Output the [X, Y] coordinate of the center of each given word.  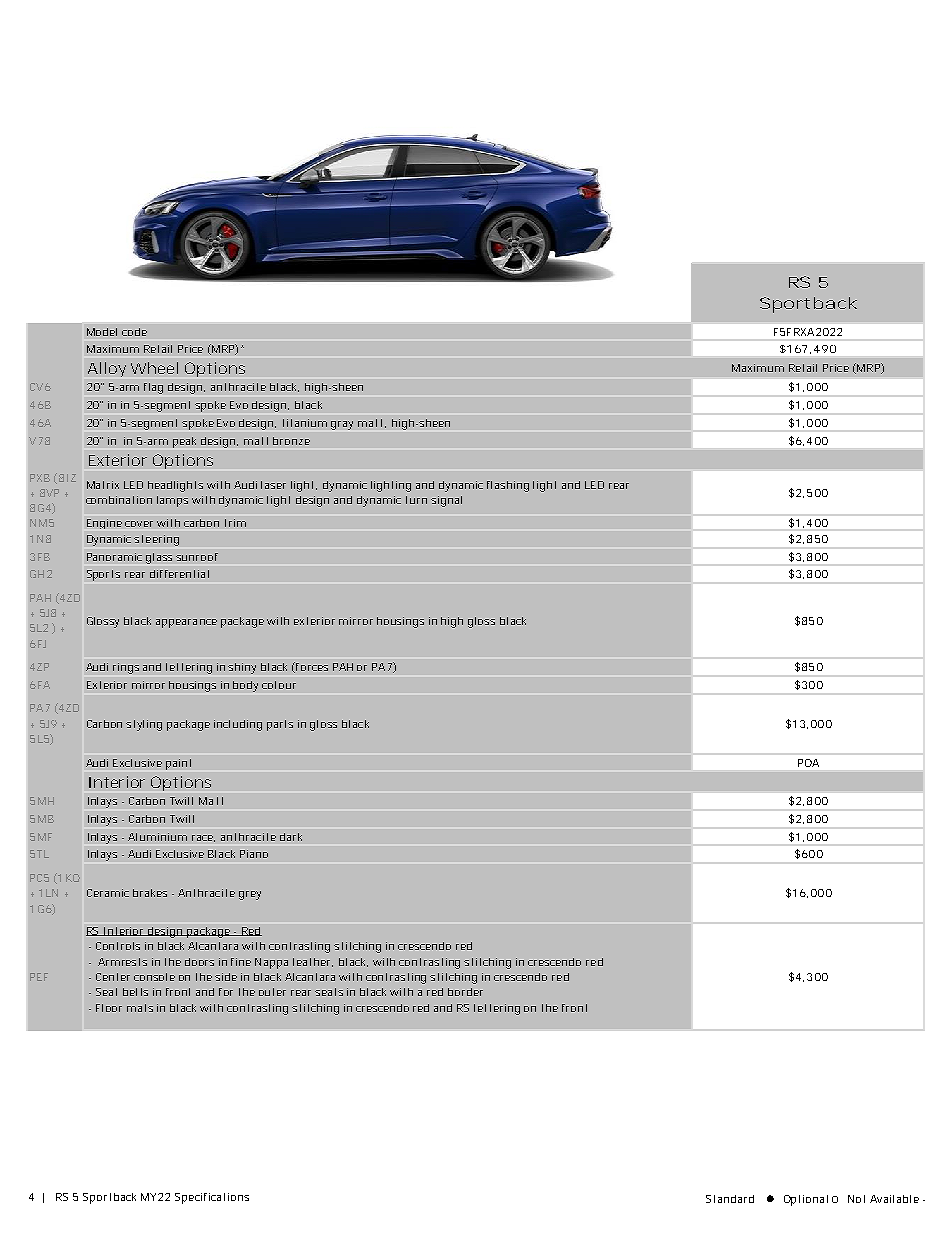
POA [808, 763]
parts [280, 725]
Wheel [154, 368]
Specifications [212, 1198]
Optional [806, 1200]
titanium [305, 423]
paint [178, 764]
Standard [730, 1199]
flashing [508, 486]
